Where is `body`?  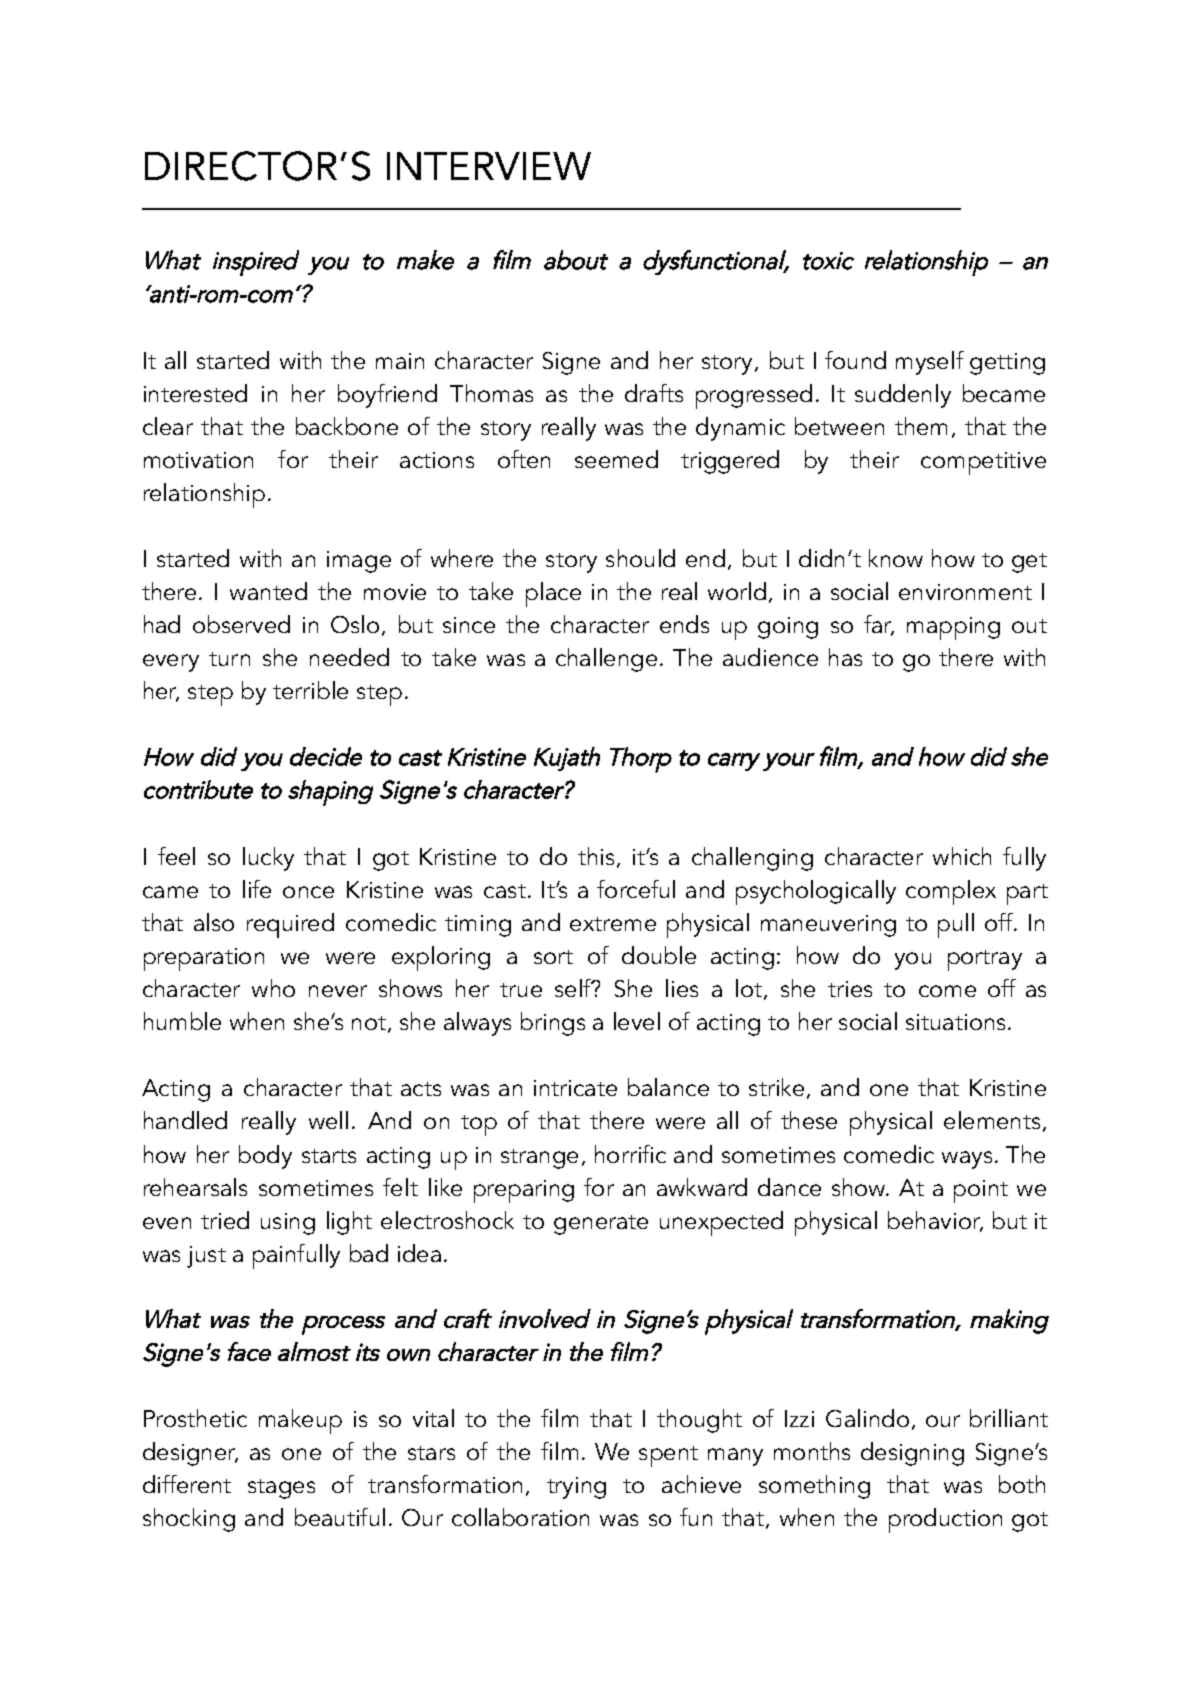
body is located at coordinates (265, 1157).
